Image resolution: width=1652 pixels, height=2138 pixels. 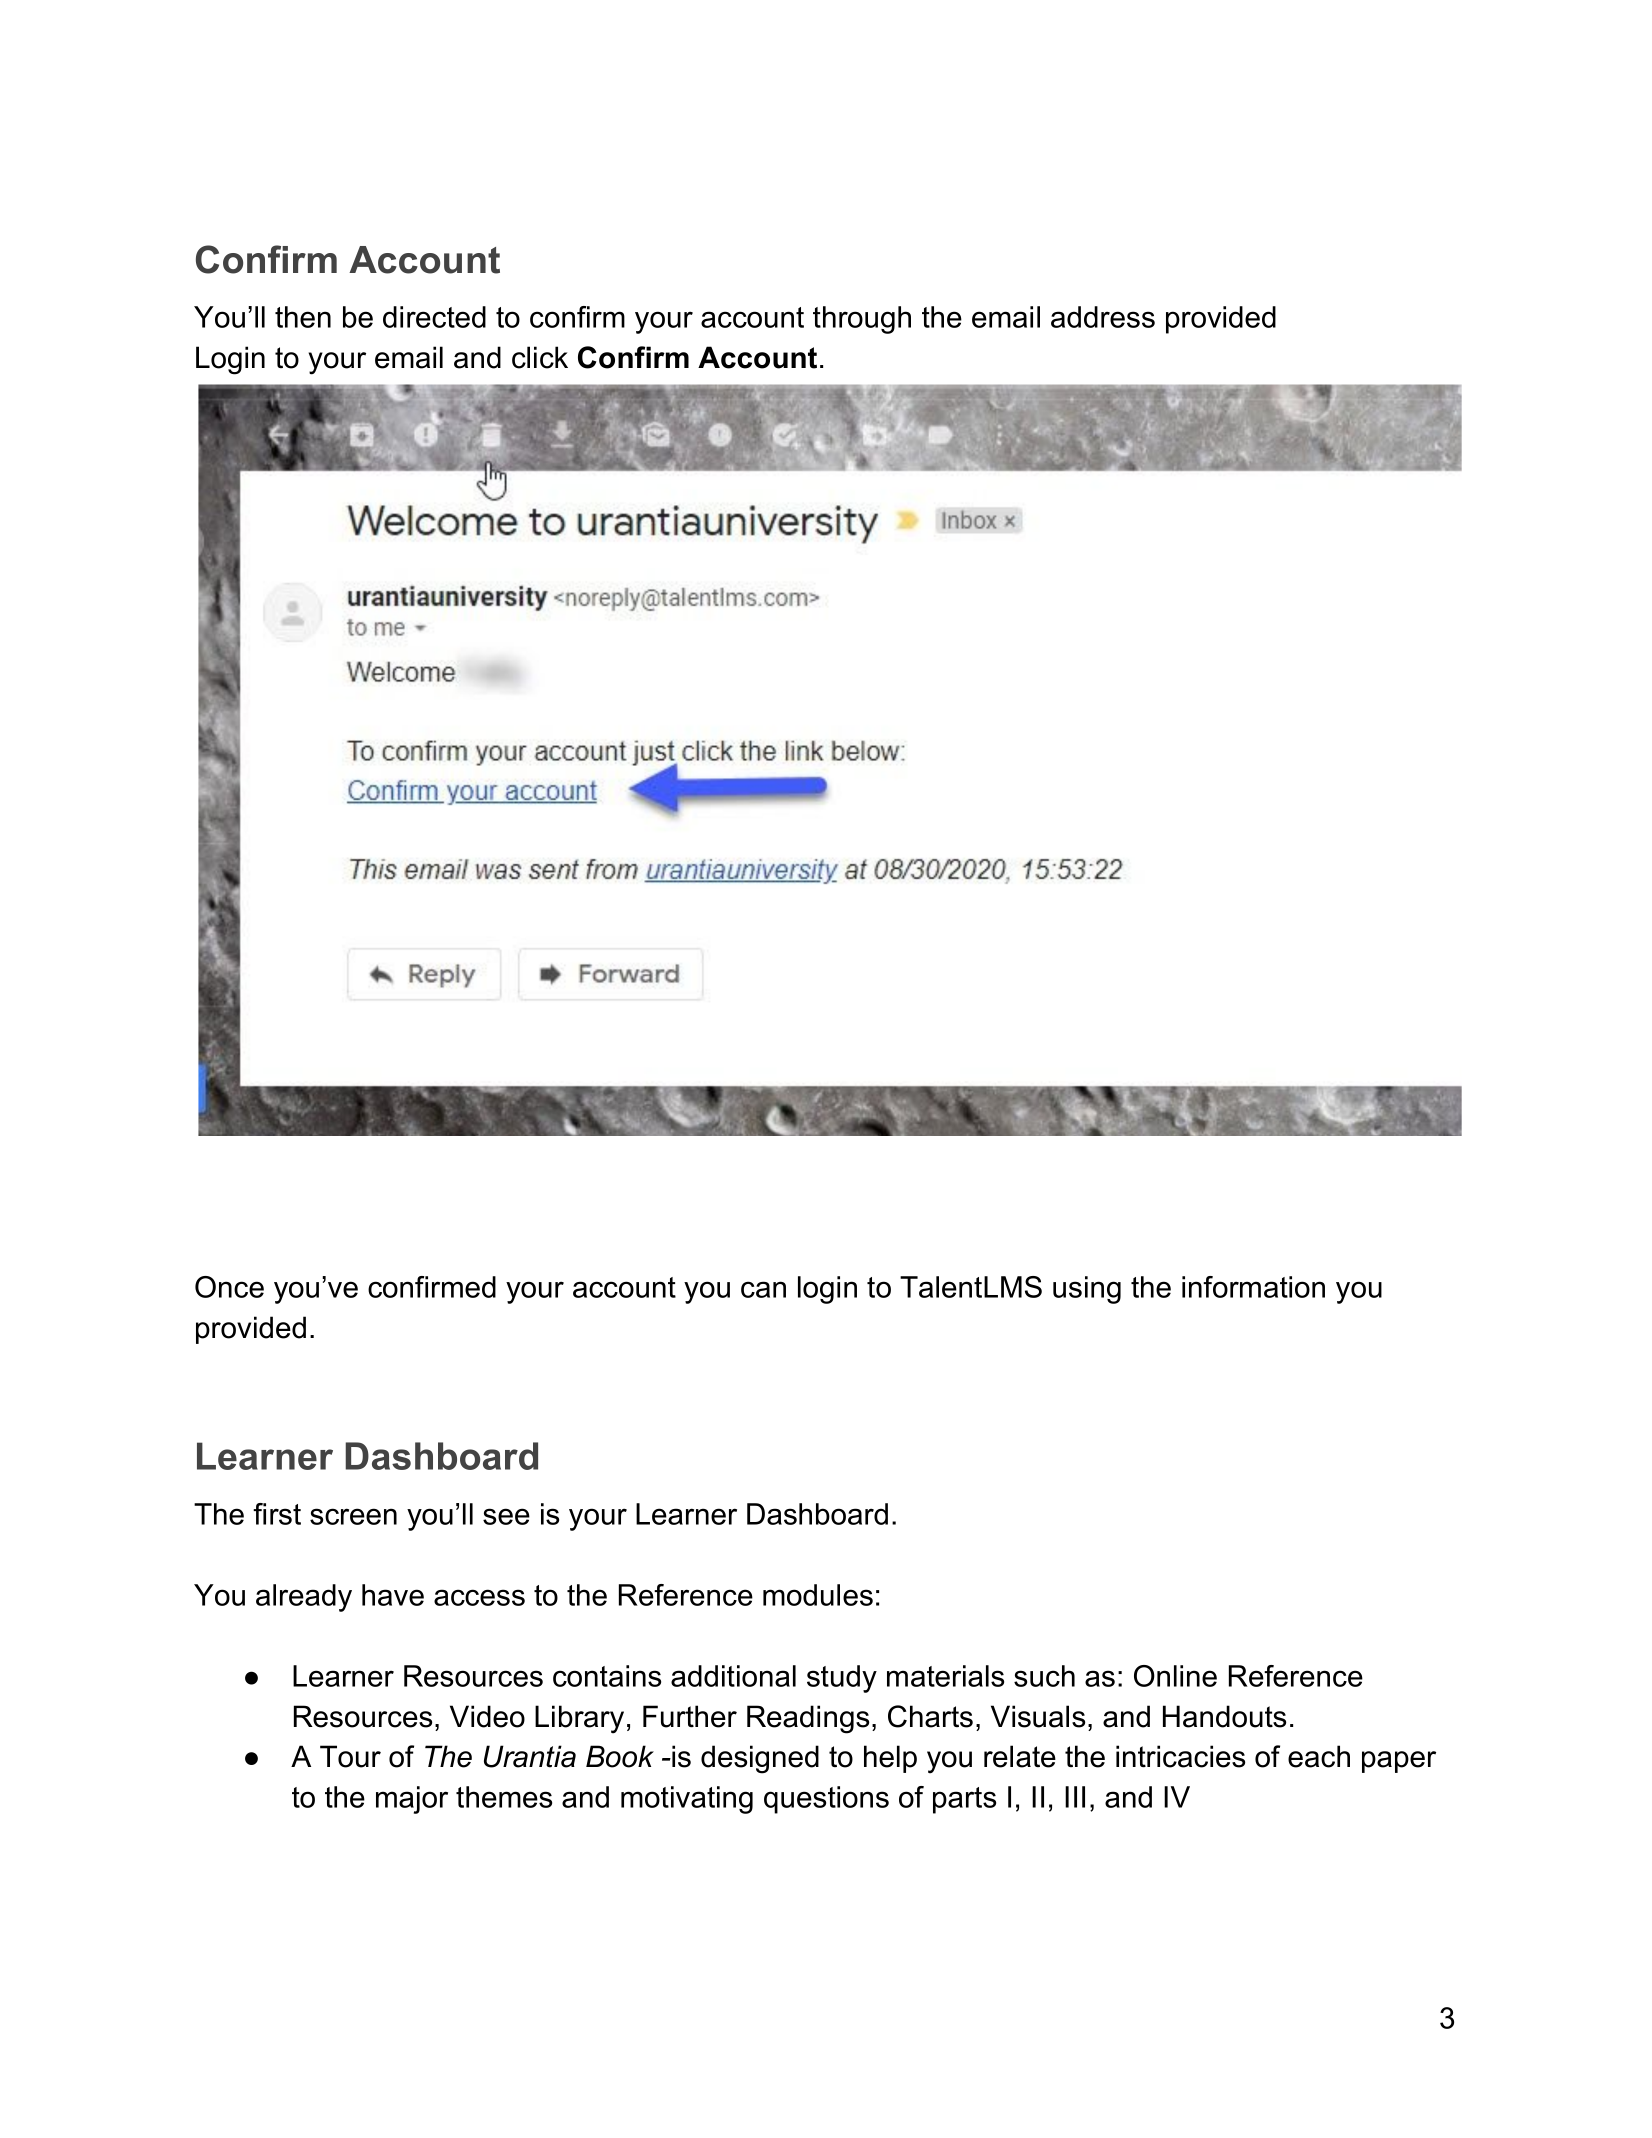 I want to click on Handouts, so click(x=1224, y=1716).
